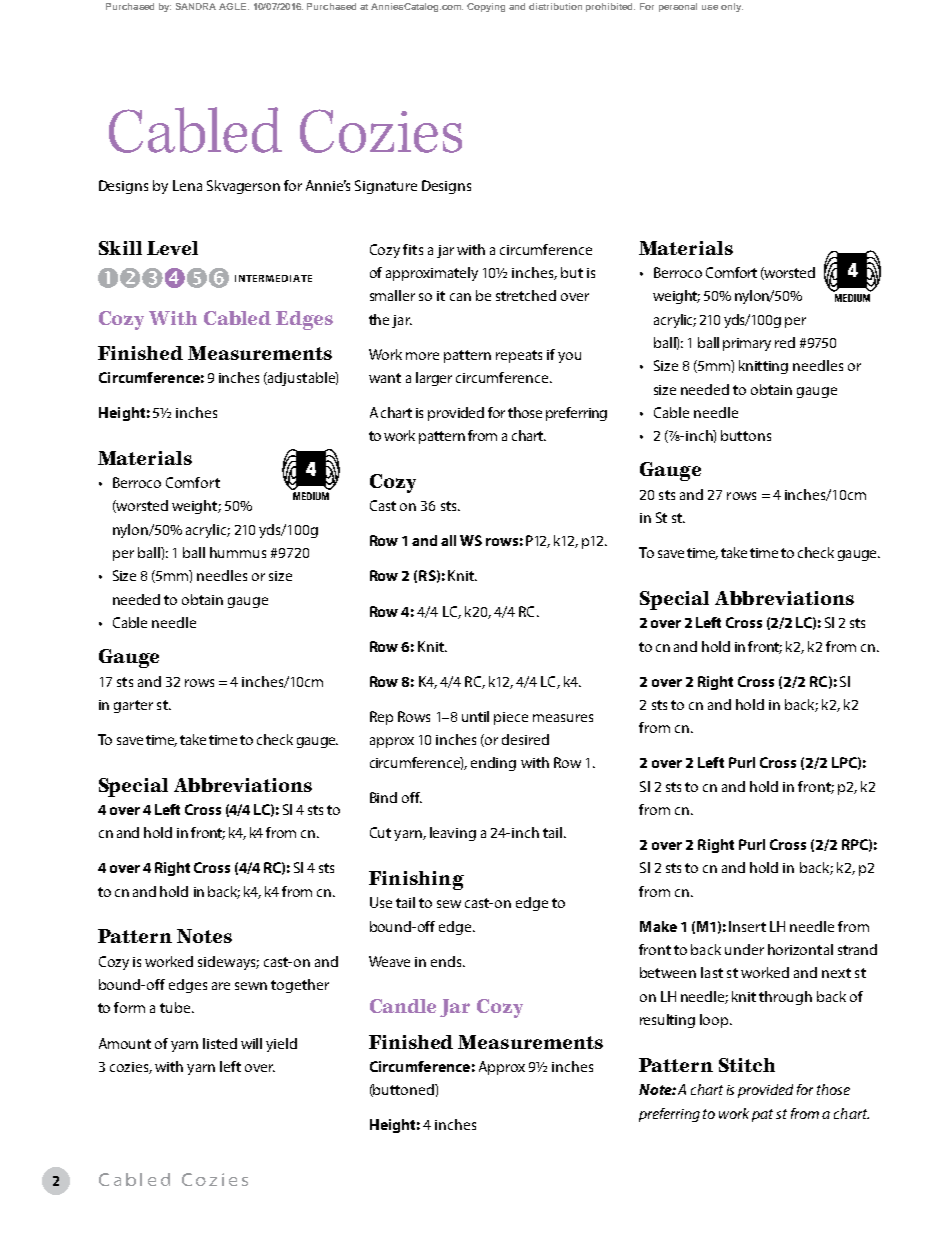 This screenshot has width=952, height=1233. I want to click on garter, so click(133, 706).
